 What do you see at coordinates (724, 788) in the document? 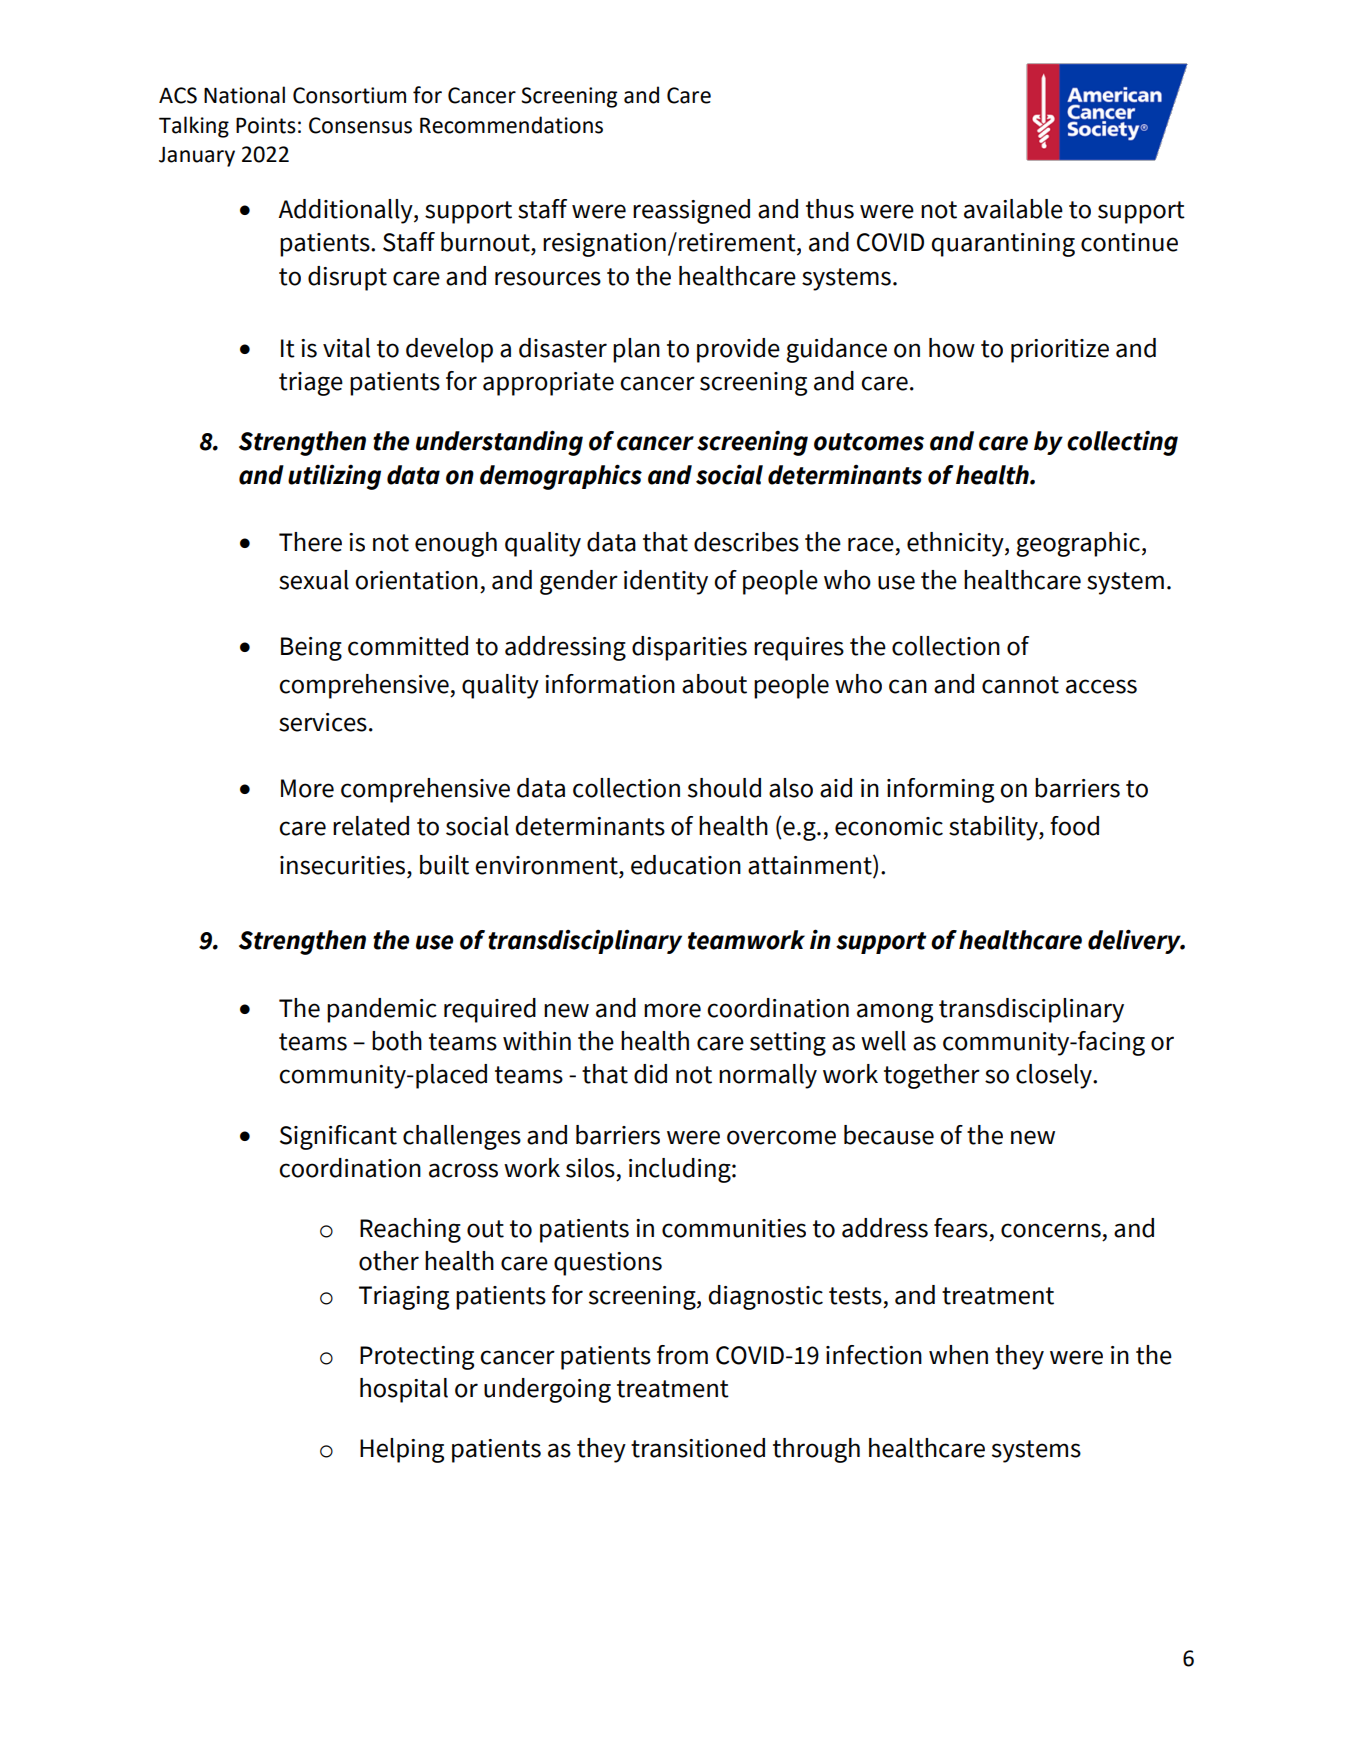
I see `should` at bounding box center [724, 788].
